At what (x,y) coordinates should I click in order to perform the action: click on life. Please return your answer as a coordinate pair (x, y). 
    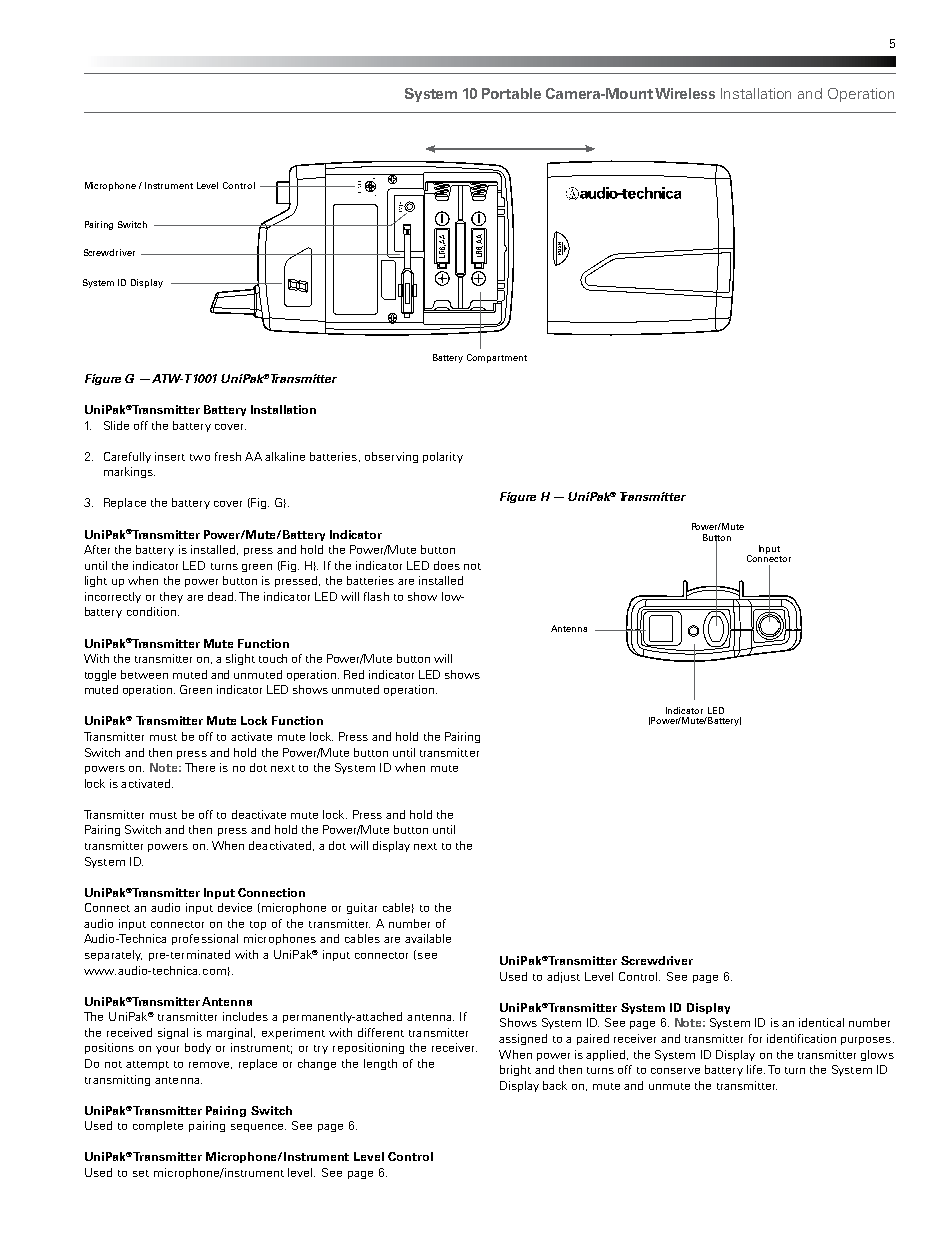
    Looking at the image, I should click on (756, 1069).
